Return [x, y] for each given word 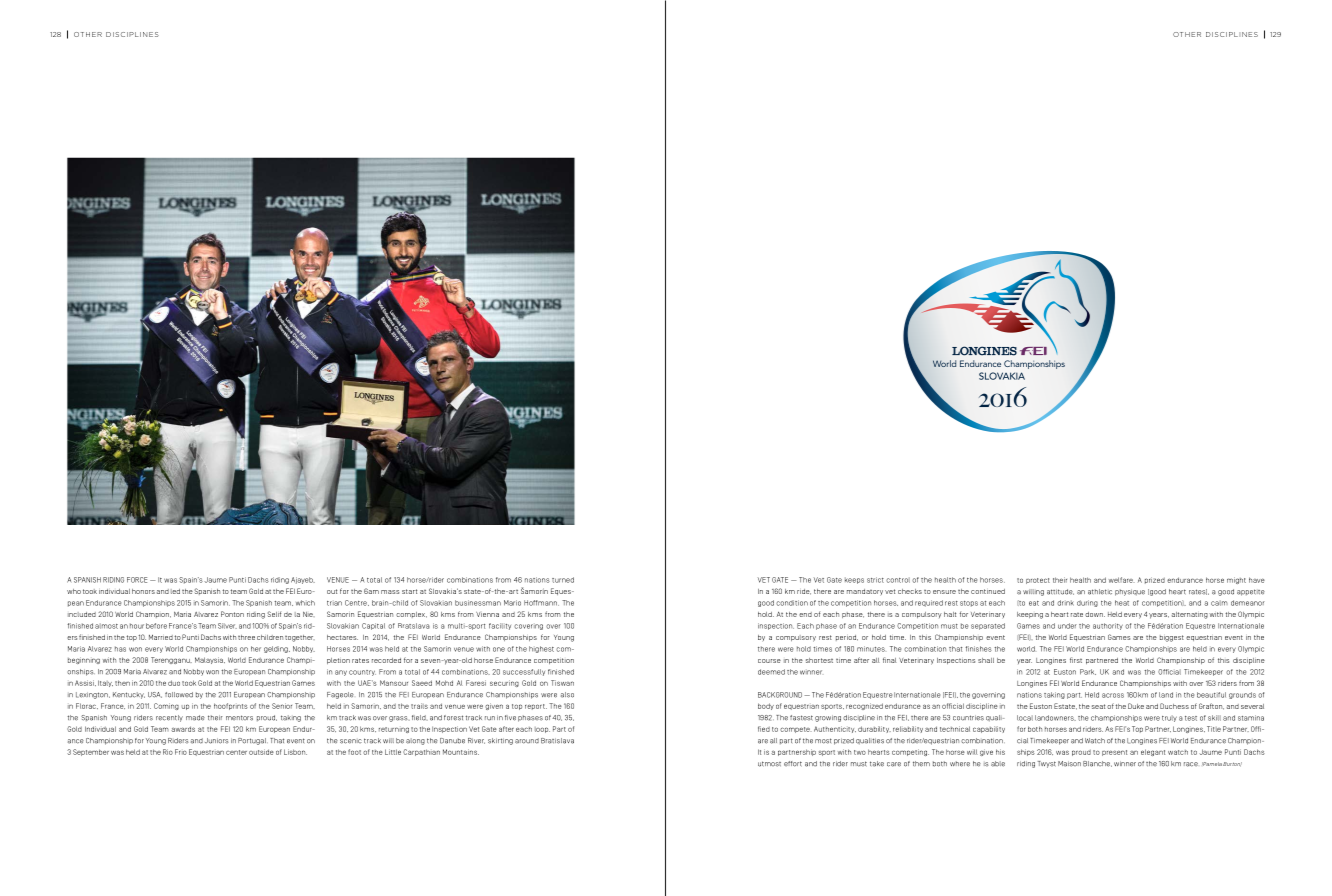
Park [1088, 672]
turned [563, 580]
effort [793, 764]
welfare [1122, 580]
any [341, 673]
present [1114, 753]
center [236, 752]
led [175, 591]
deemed [771, 672]
